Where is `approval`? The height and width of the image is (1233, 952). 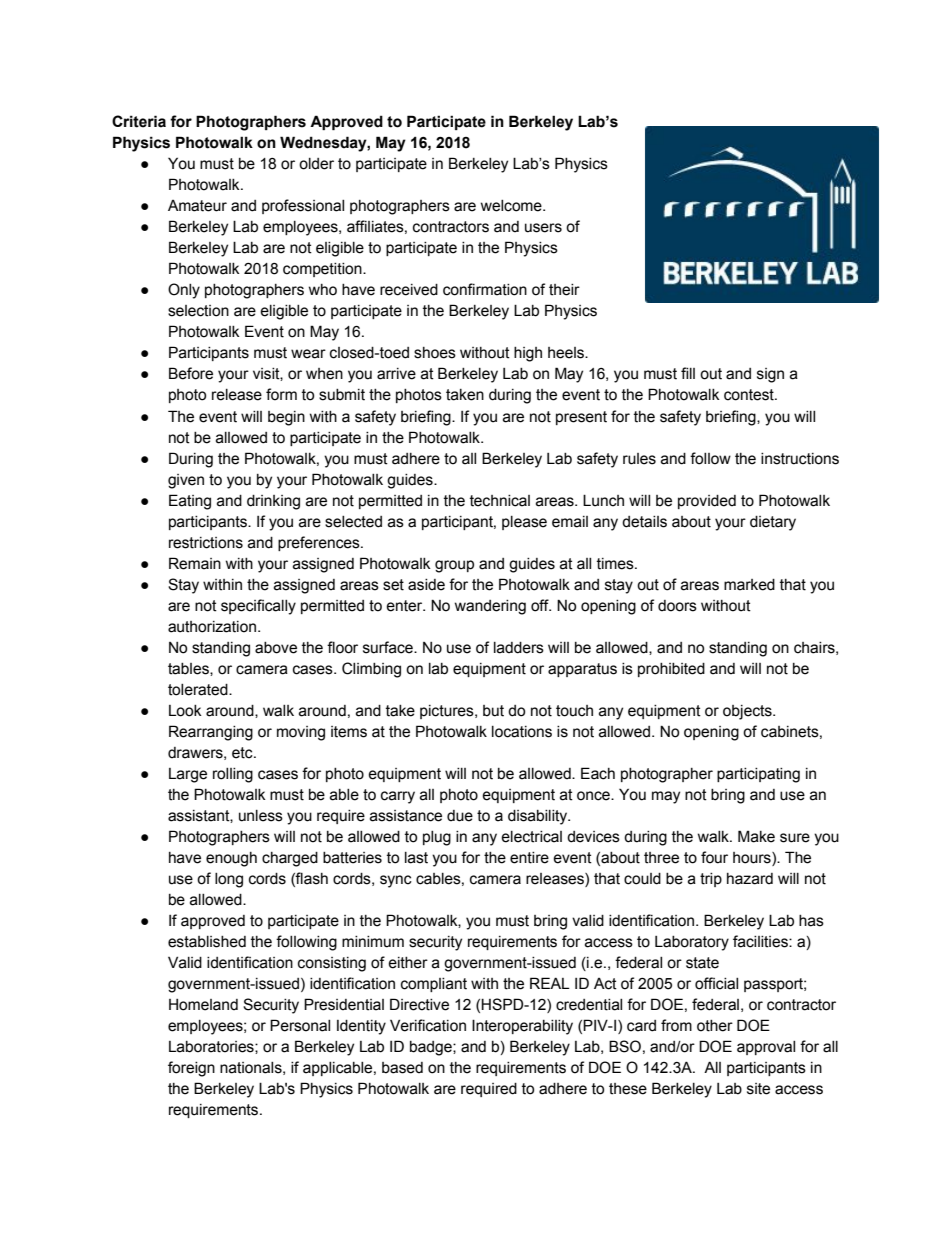
approval is located at coordinates (766, 1048).
